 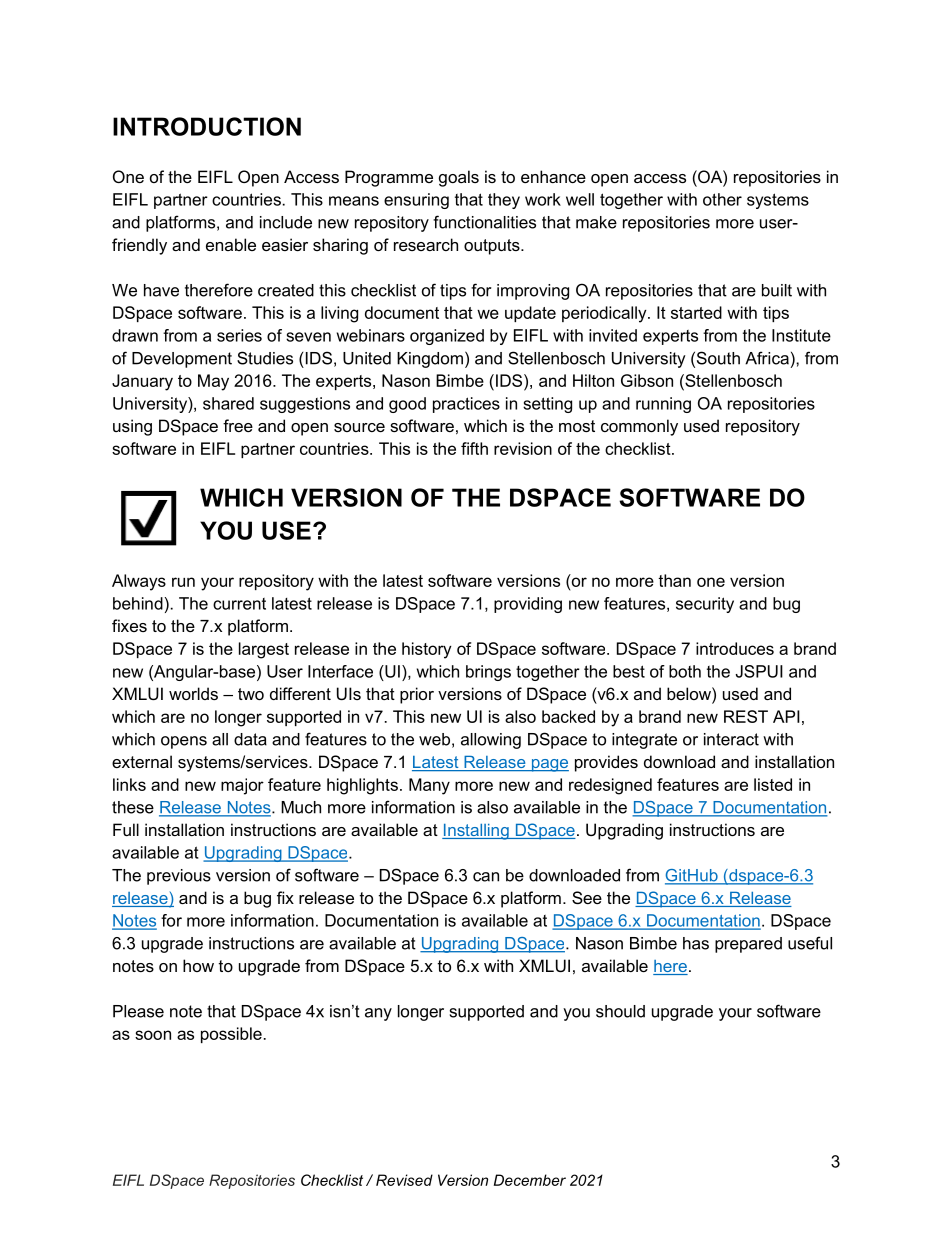 I want to click on other, so click(x=722, y=199).
